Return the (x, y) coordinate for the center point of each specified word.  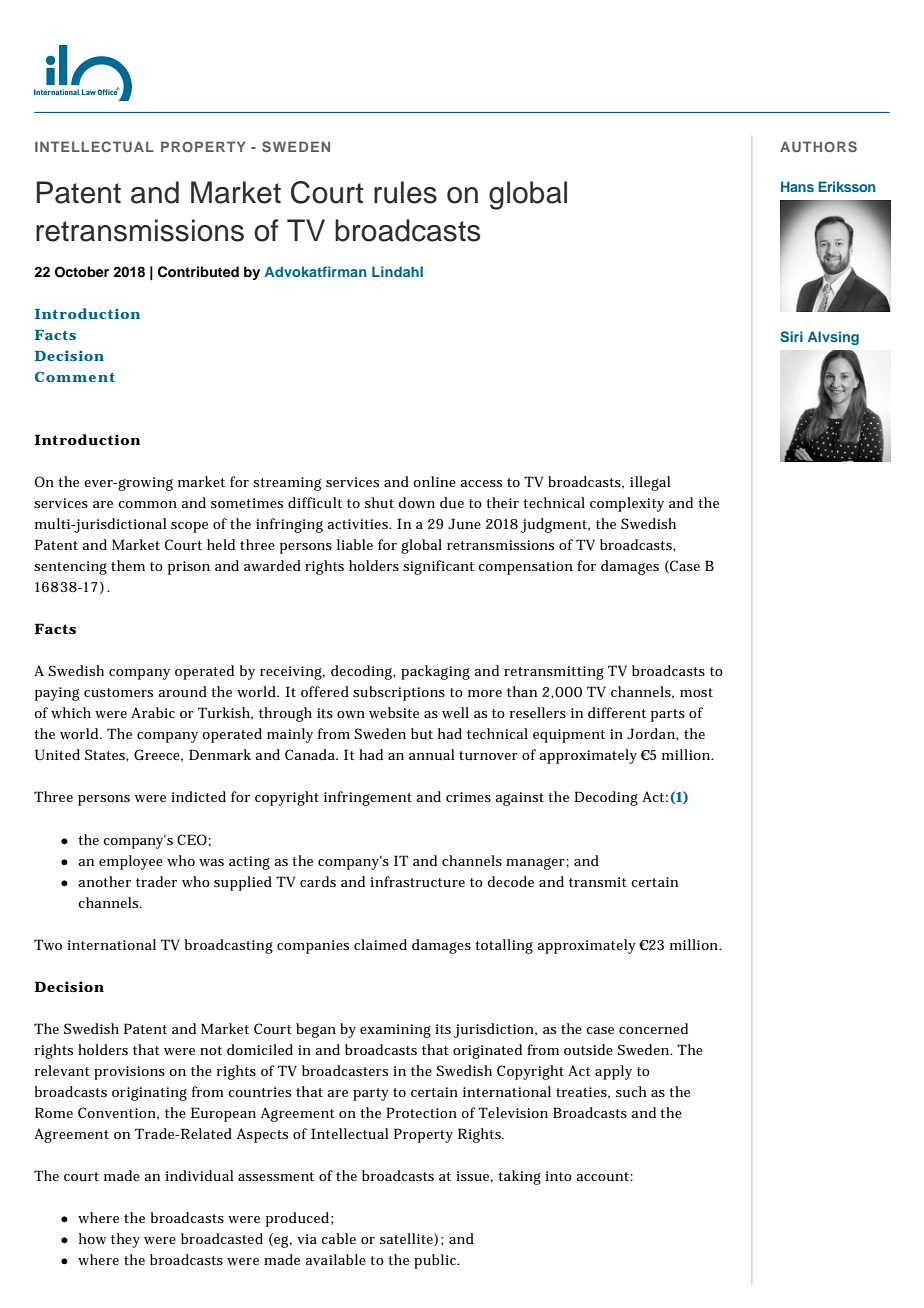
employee (131, 862)
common (147, 504)
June (464, 523)
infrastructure (417, 881)
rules (405, 192)
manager (536, 864)
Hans (797, 186)
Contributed (198, 272)
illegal (650, 483)
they (125, 1240)
